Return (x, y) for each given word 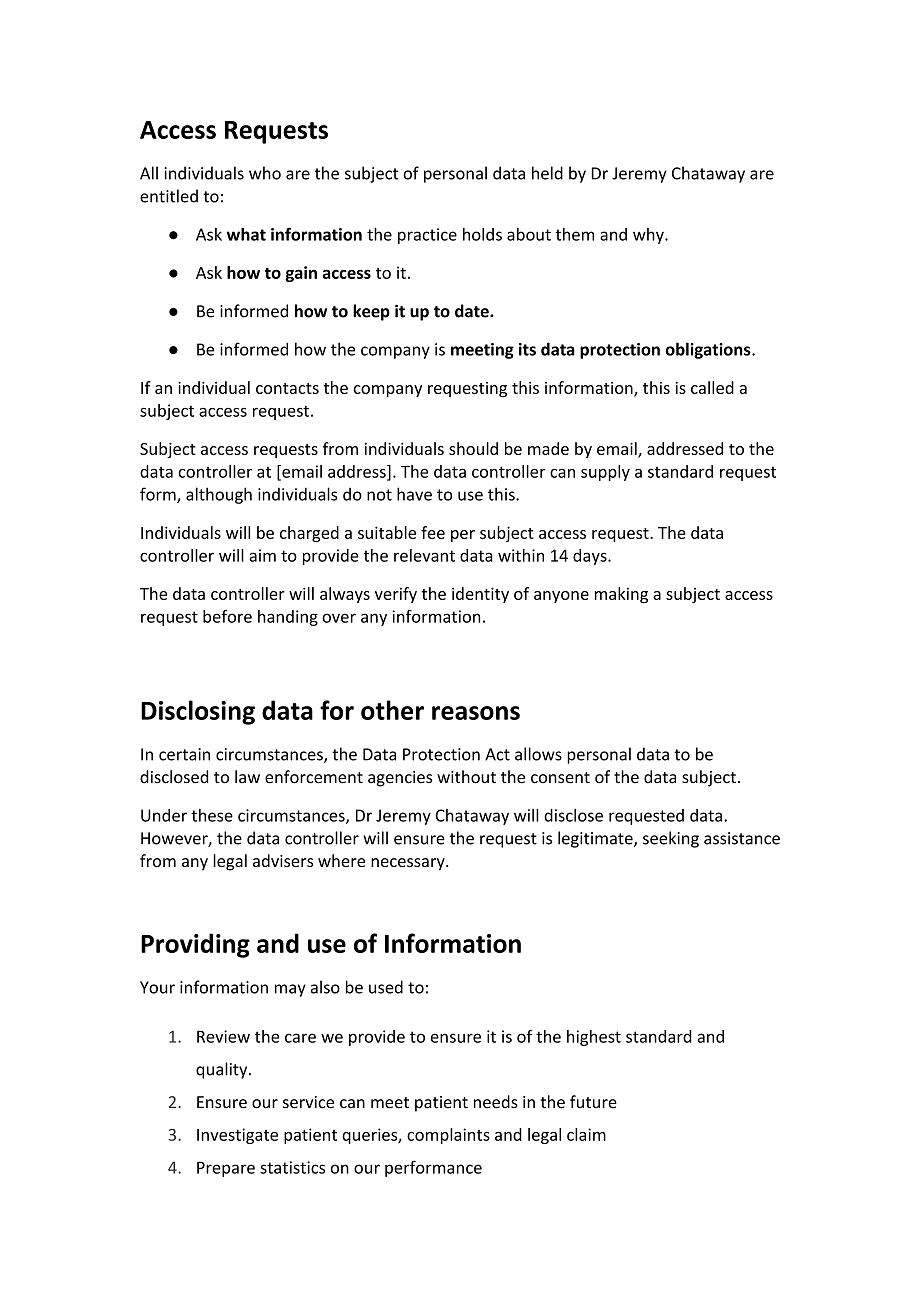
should (473, 448)
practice (427, 236)
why (649, 236)
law (247, 776)
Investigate (237, 1136)
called (712, 387)
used (386, 987)
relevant (424, 555)
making (621, 595)
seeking (671, 839)
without (466, 777)
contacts (287, 388)
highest (594, 1038)
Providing (195, 945)
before (227, 616)
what (246, 234)
